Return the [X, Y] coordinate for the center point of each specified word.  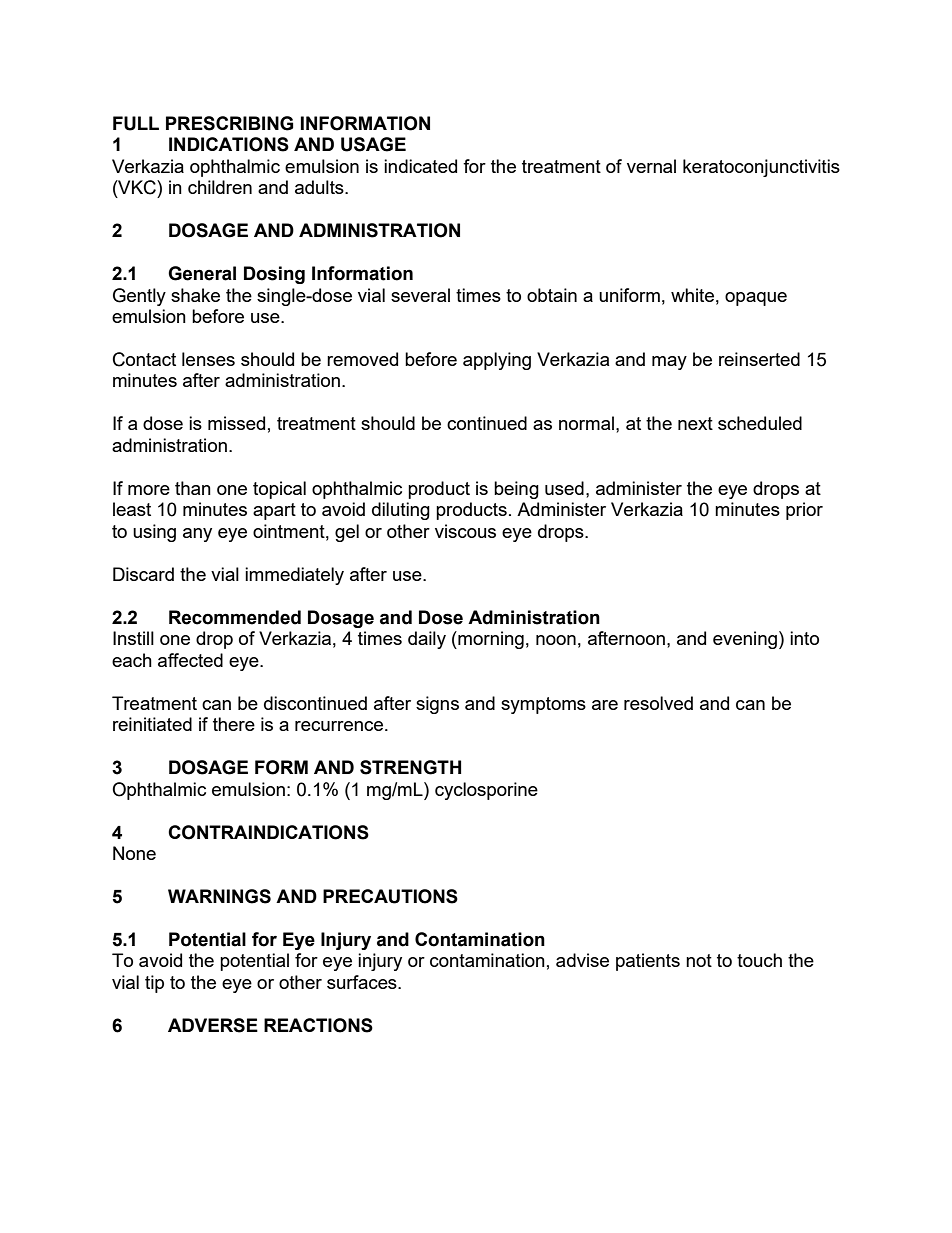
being [516, 490]
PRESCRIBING [229, 123]
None [134, 853]
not [699, 960]
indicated [420, 166]
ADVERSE [213, 1025]
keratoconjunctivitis [761, 168]
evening [745, 640]
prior [804, 511]
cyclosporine [486, 791]
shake [195, 295]
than [193, 488]
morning [490, 640]
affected [190, 660]
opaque [756, 299]
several [420, 295]
